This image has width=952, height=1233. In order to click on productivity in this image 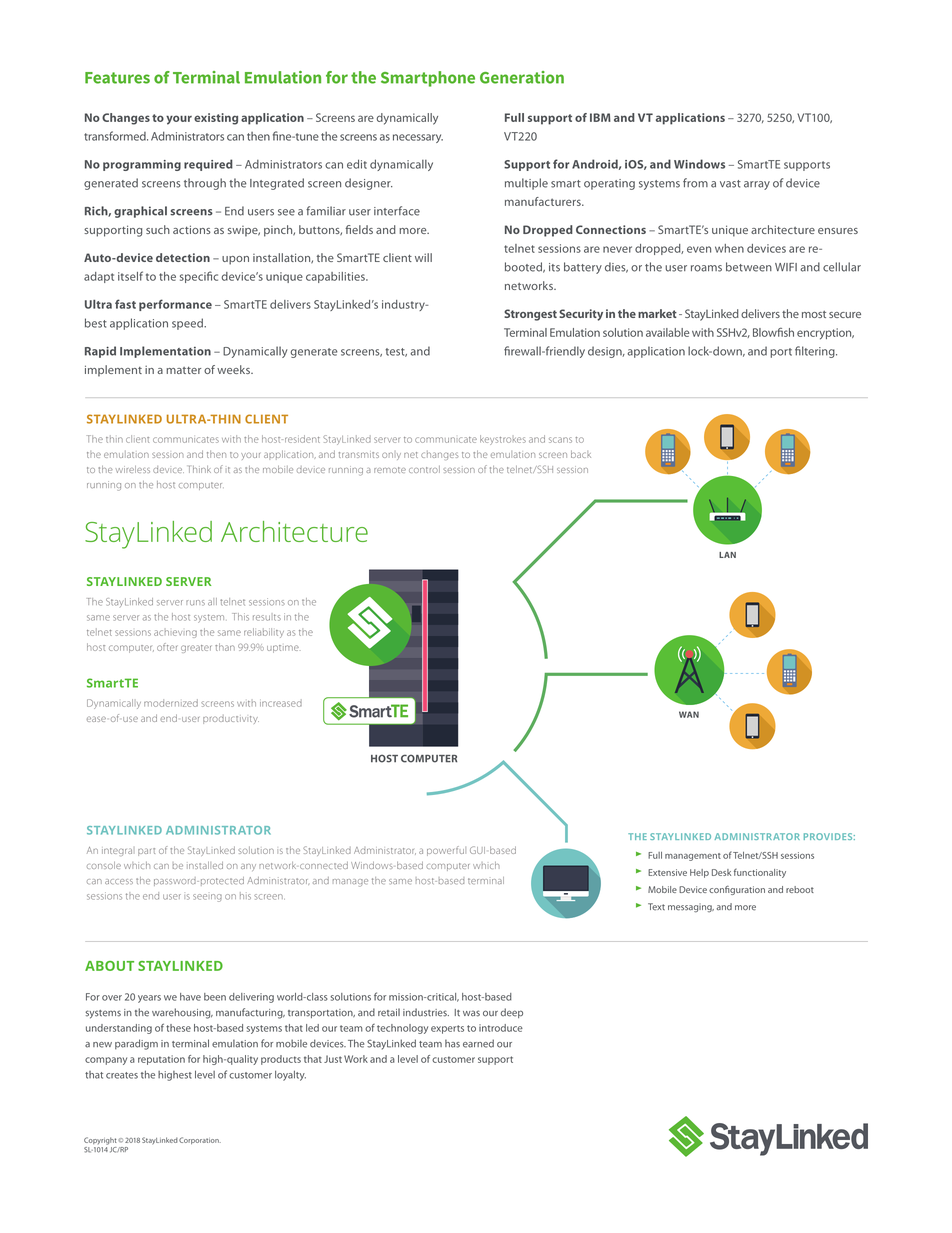, I will do `click(231, 719)`.
